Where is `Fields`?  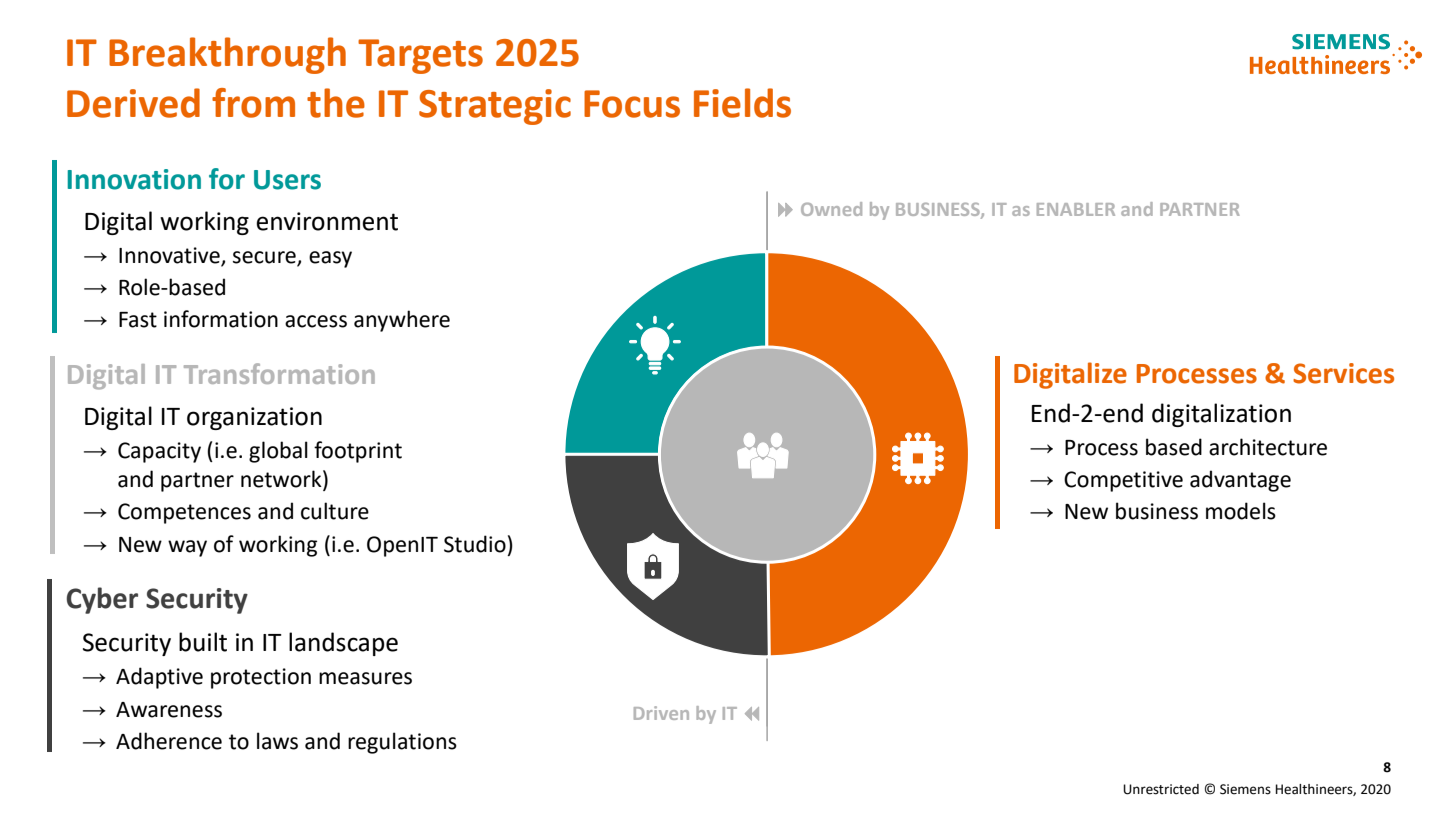 Fields is located at coordinates (742, 103).
